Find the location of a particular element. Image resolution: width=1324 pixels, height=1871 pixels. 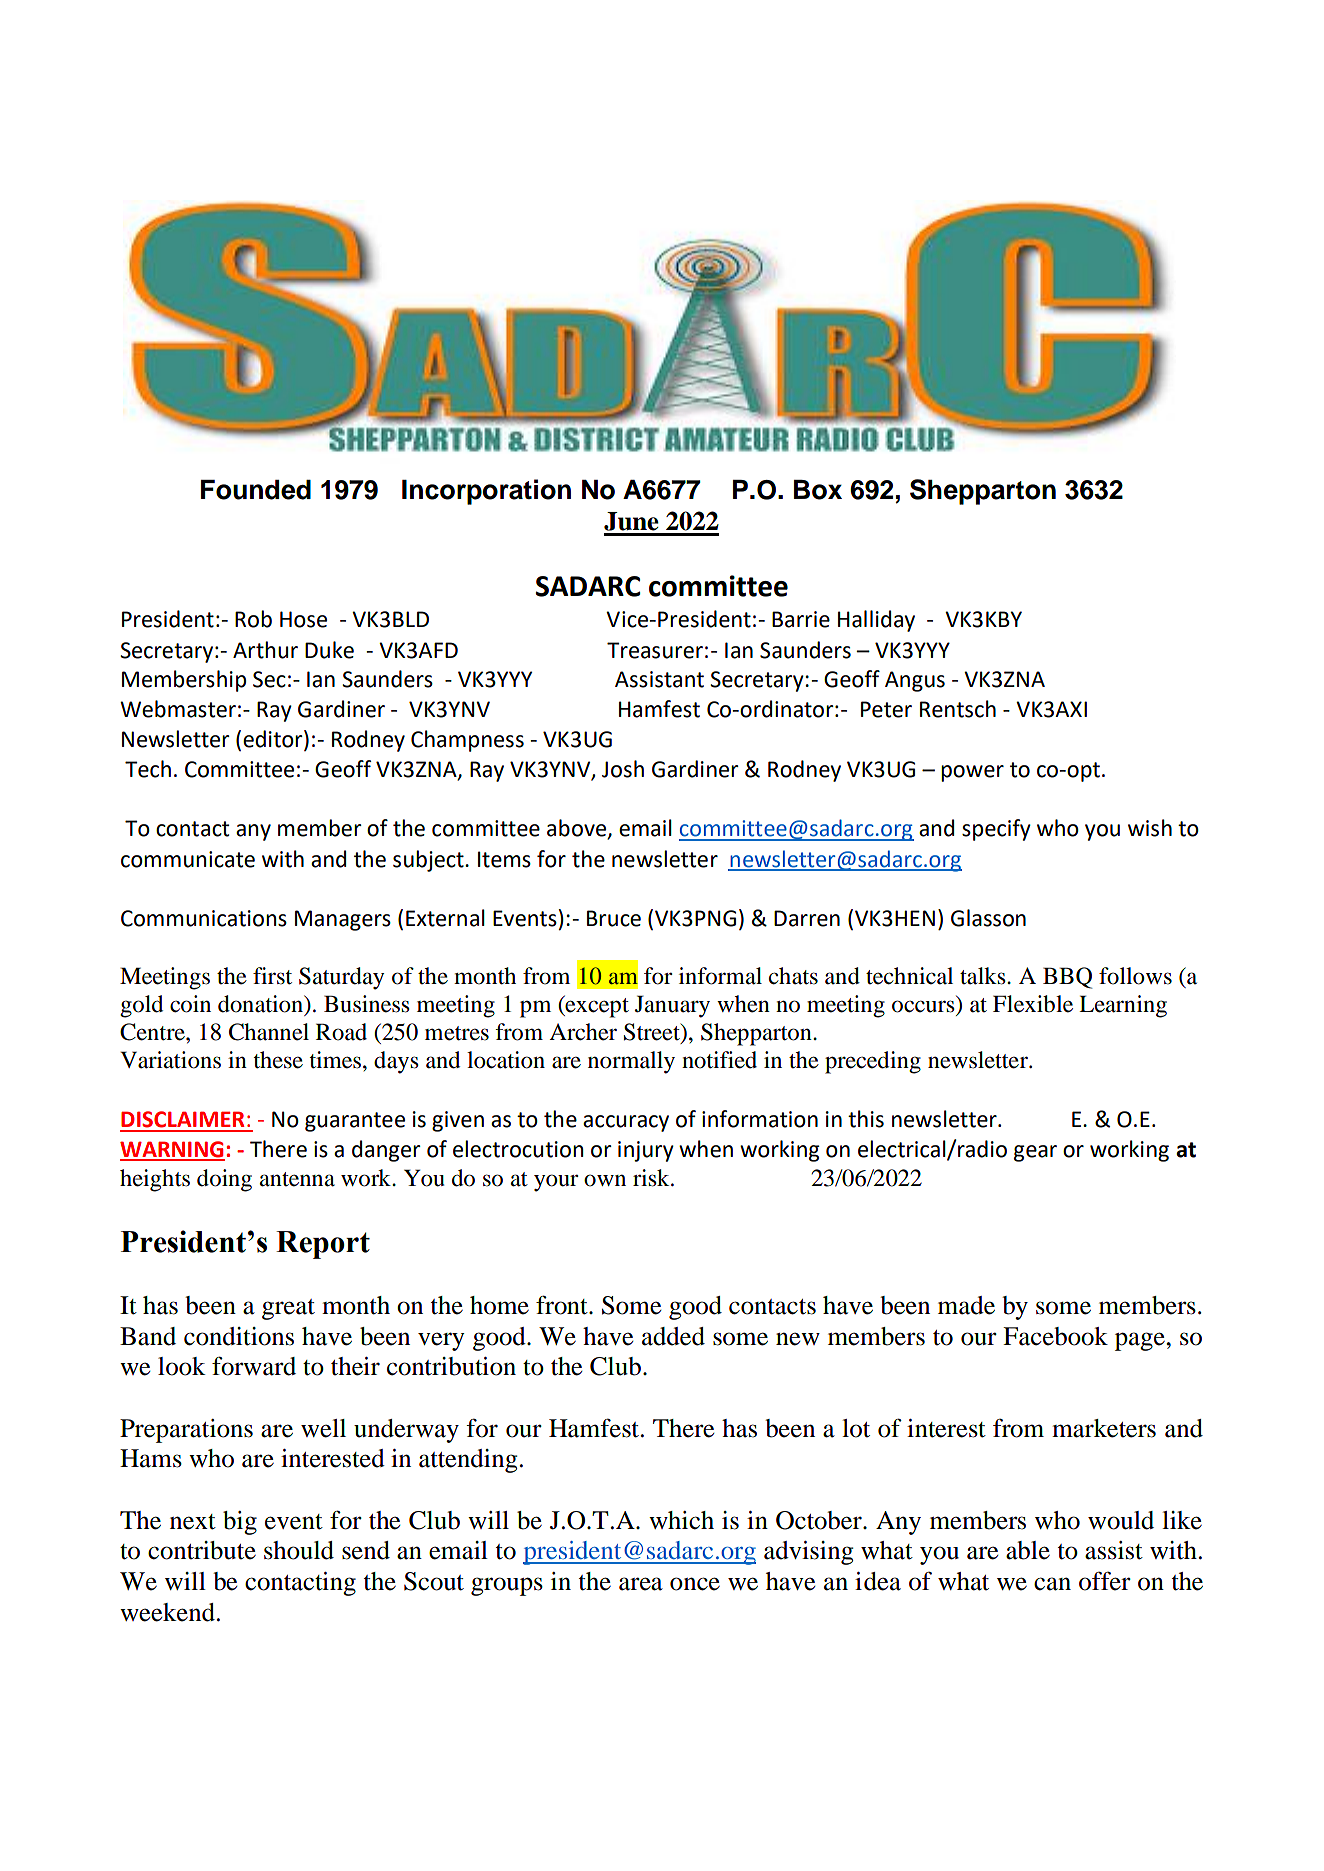

area is located at coordinates (641, 1584).
